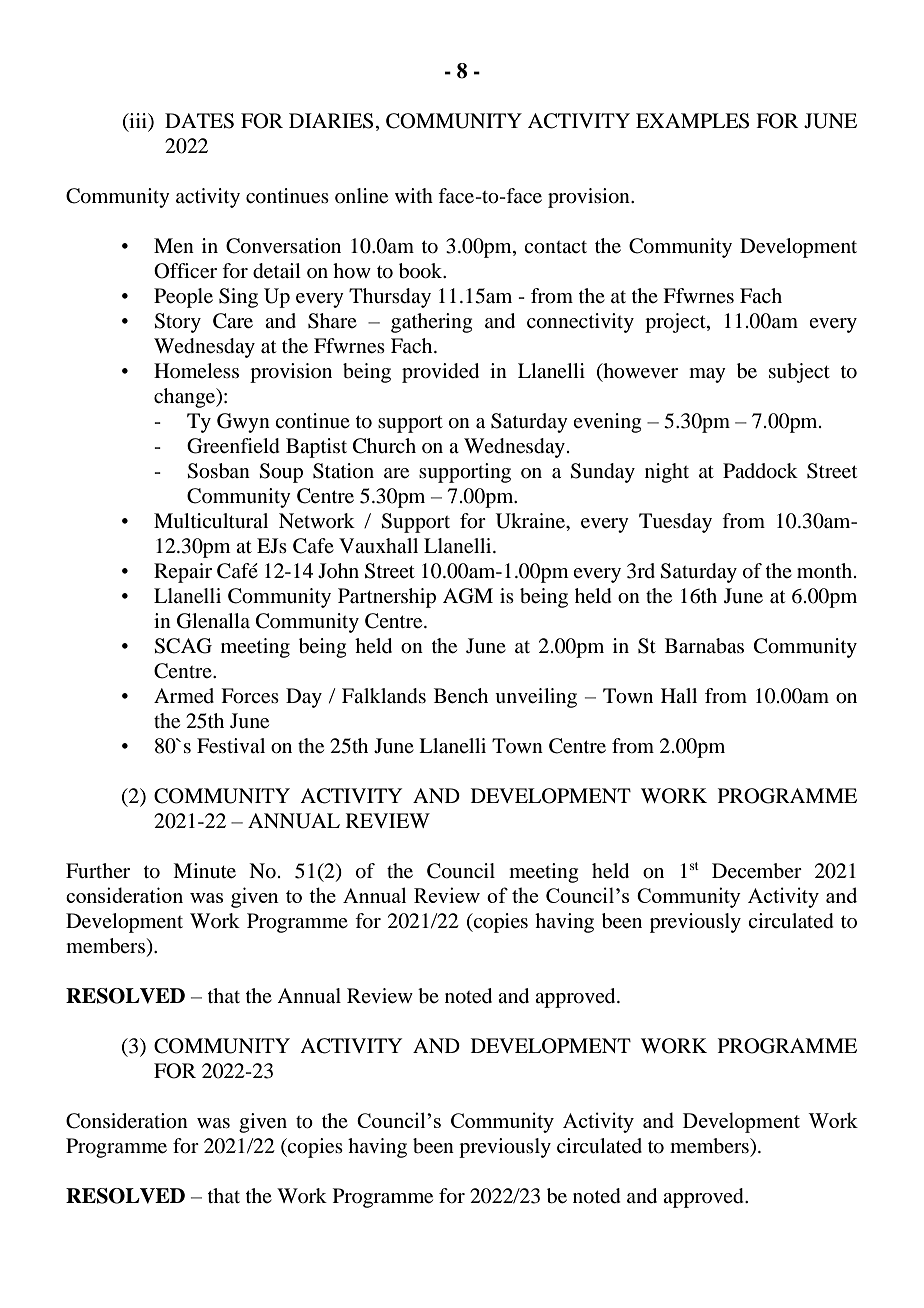 The height and width of the screenshot is (1308, 924). Describe the element at coordinates (177, 323) in the screenshot. I see `Story` at that location.
